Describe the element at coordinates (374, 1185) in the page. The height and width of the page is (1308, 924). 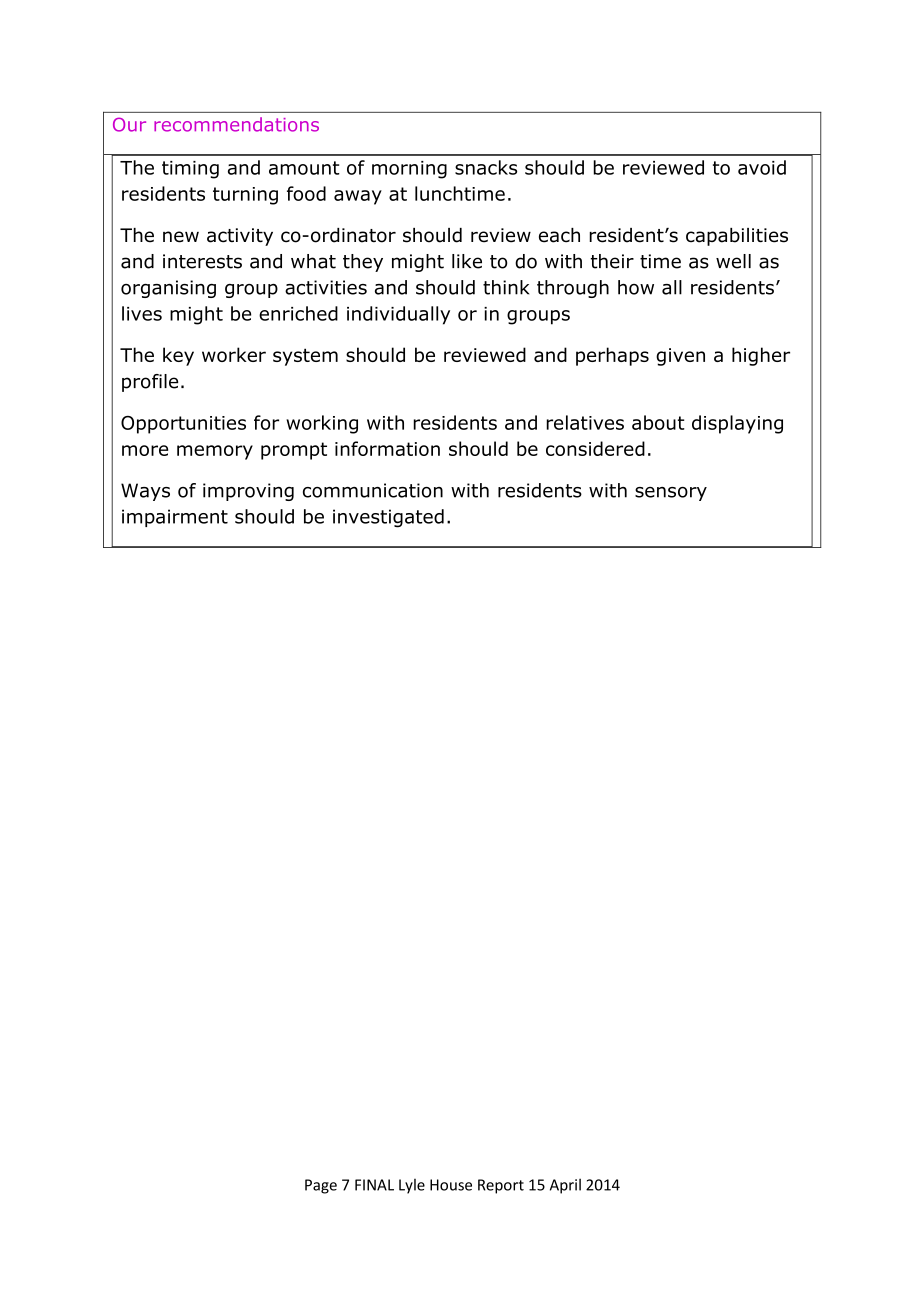
I see `FINAL` at that location.
